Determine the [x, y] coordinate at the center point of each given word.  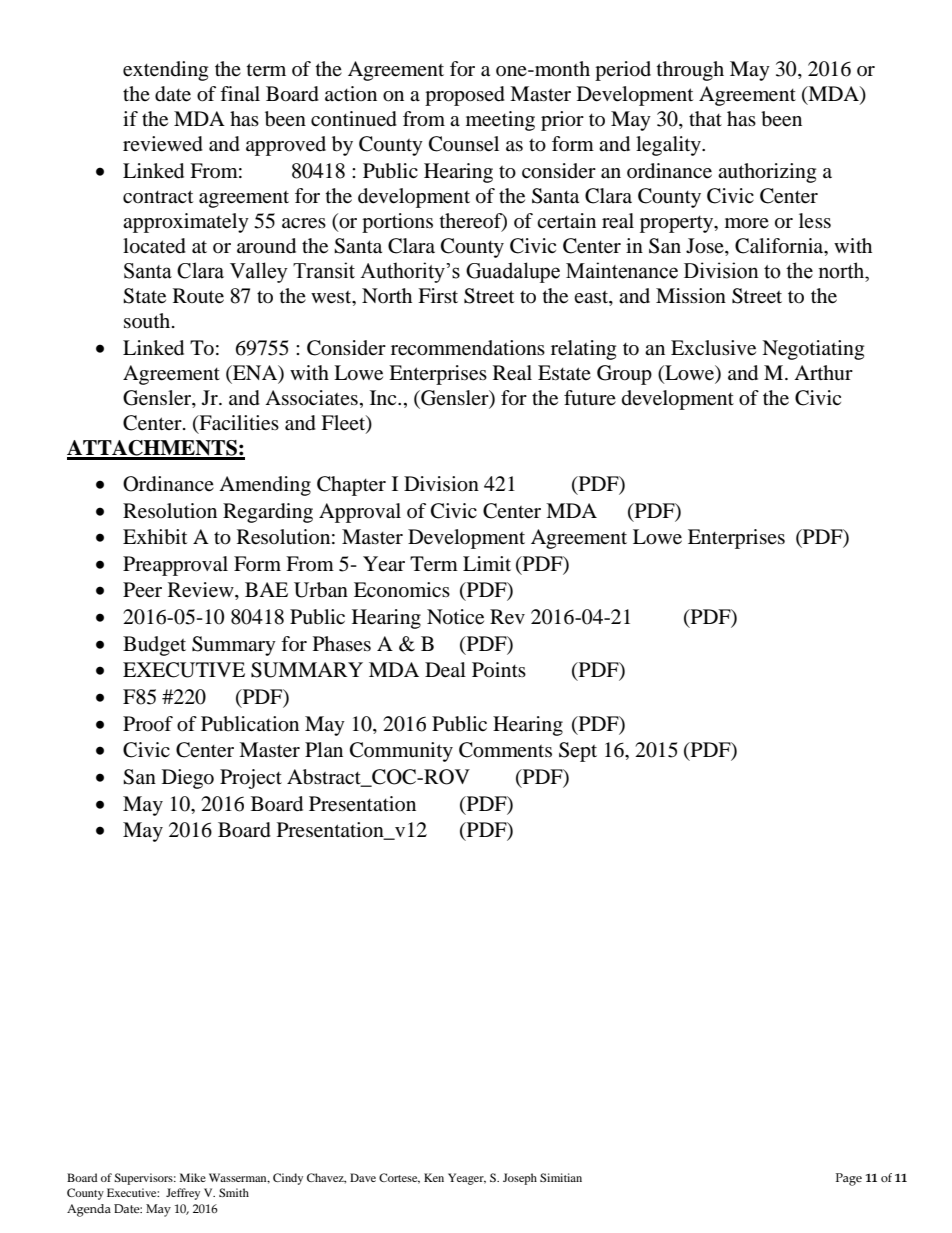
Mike [193, 1177]
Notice [455, 617]
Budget [154, 646]
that [705, 118]
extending [165, 71]
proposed [465, 96]
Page [849, 1179]
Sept [578, 752]
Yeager [467, 1179]
